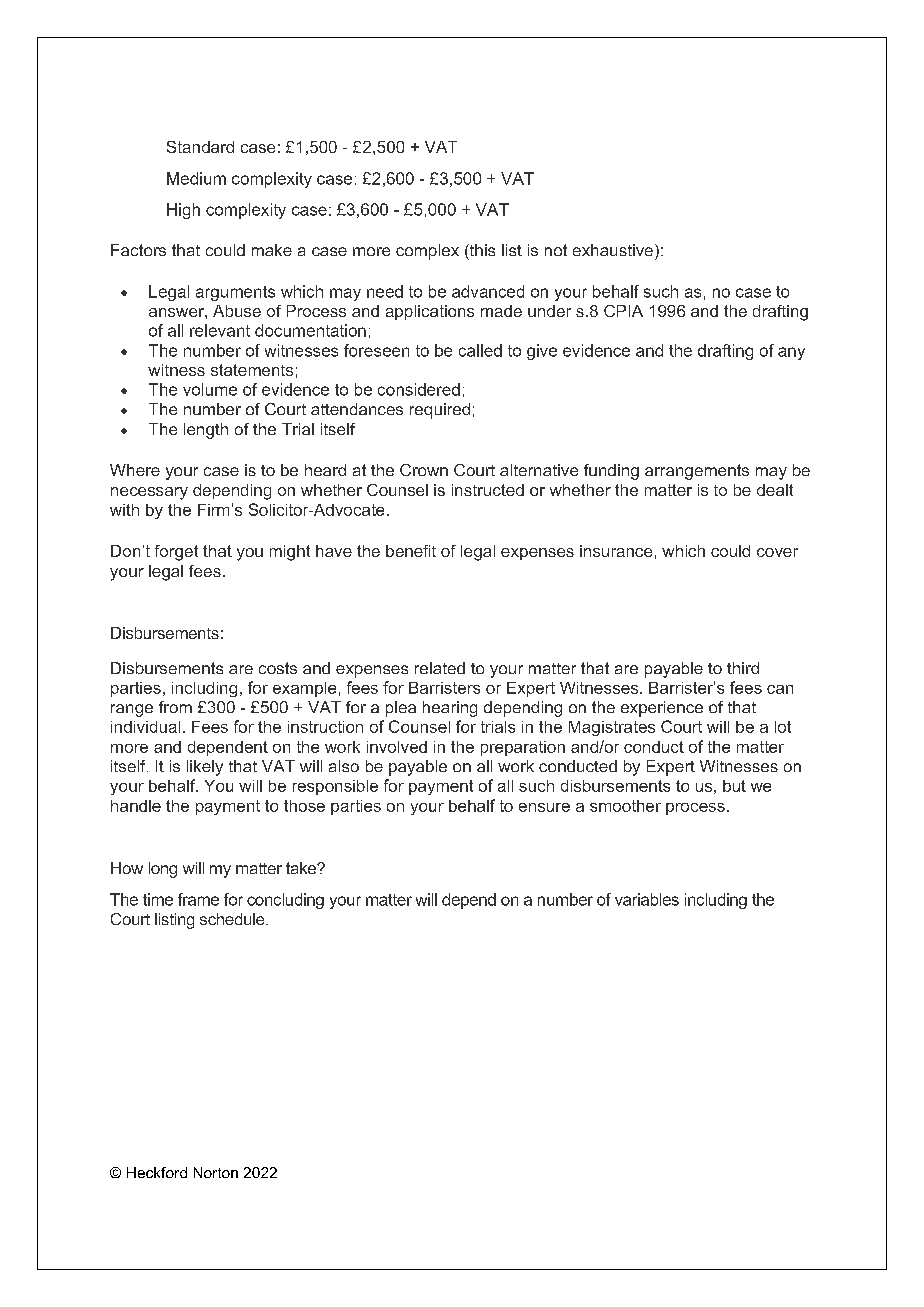 Image resolution: width=924 pixels, height=1307 pixels. Describe the element at coordinates (743, 668) in the page. I see `third` at that location.
